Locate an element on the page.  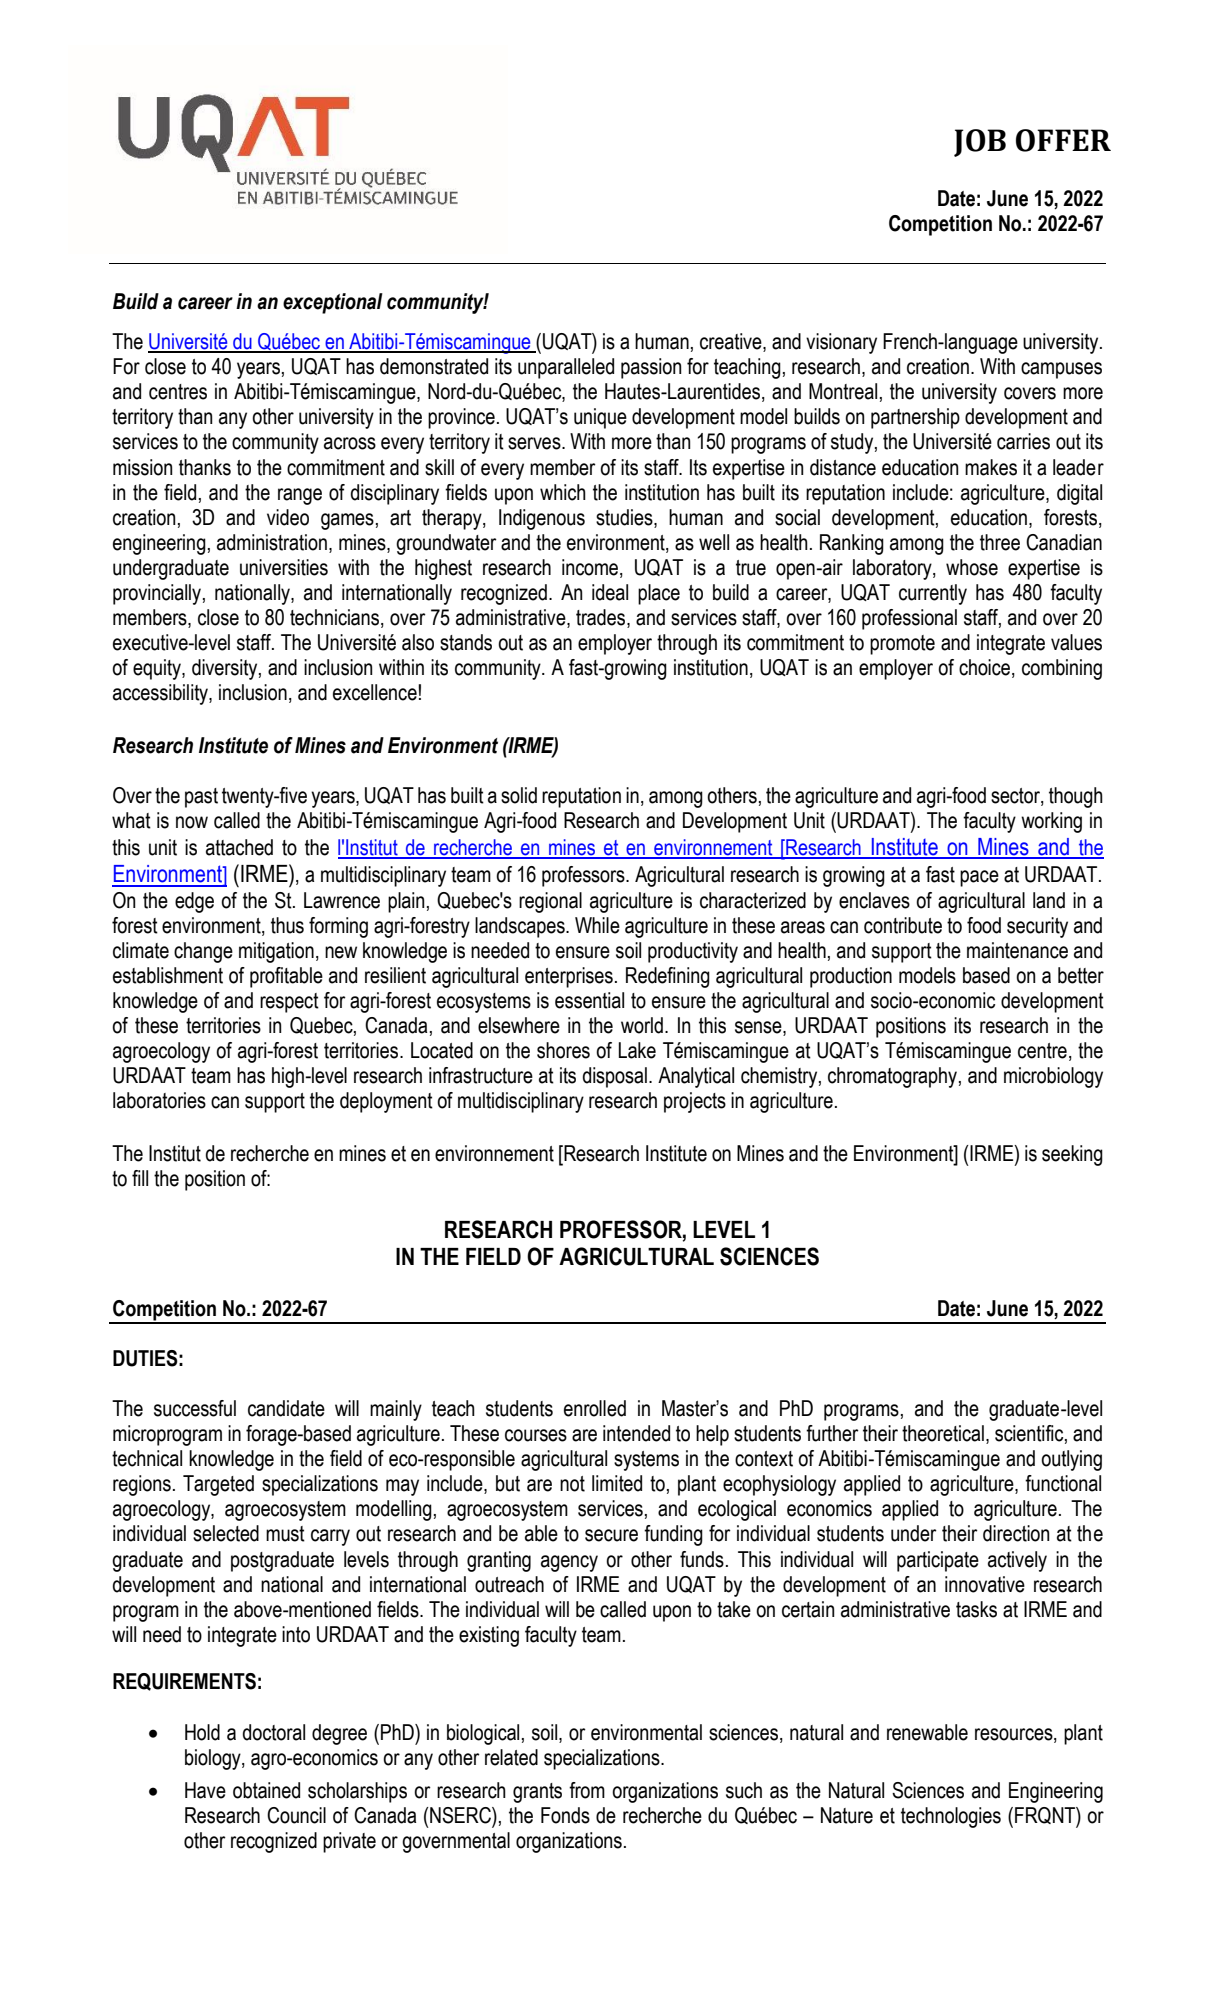
ideal is located at coordinates (610, 592).
